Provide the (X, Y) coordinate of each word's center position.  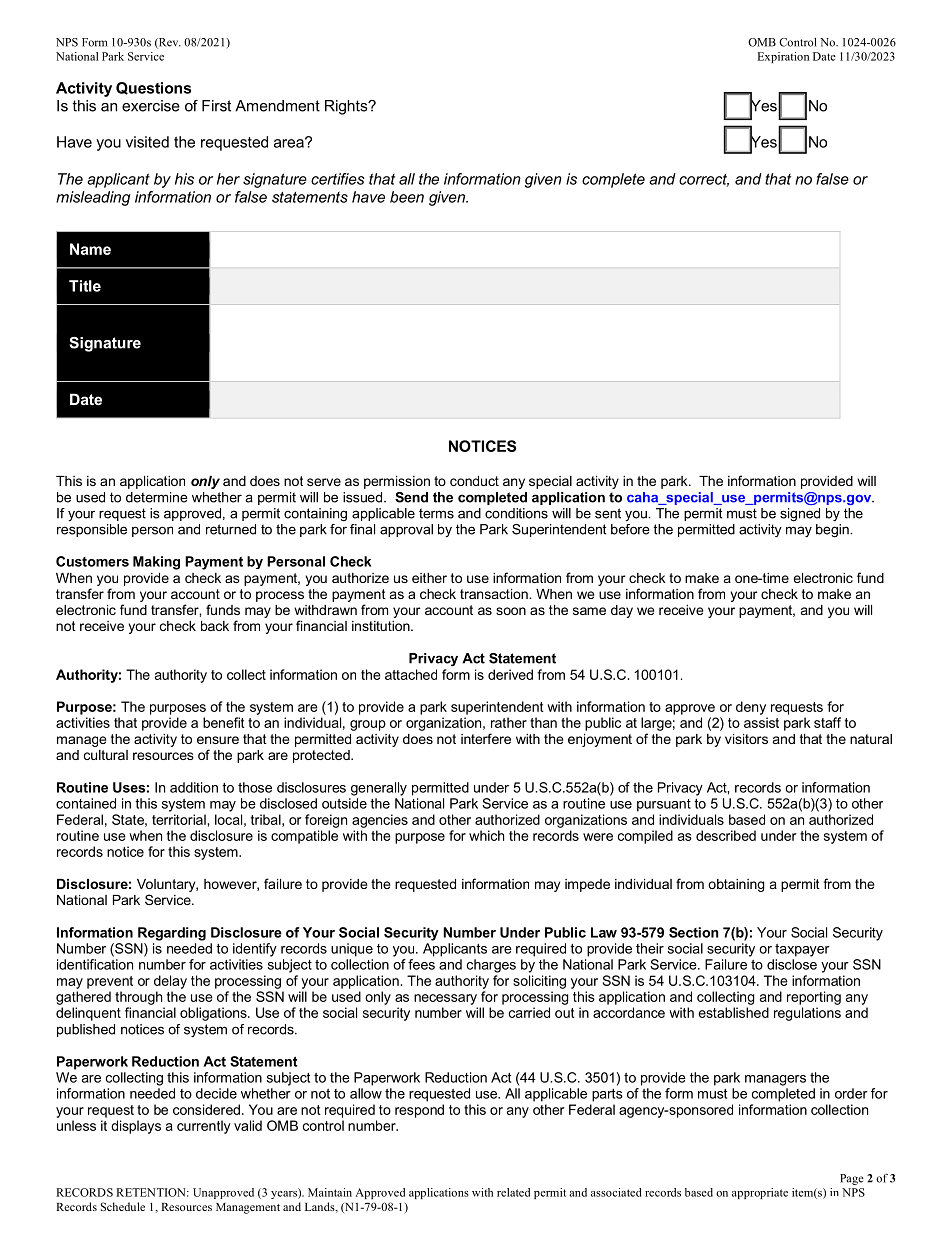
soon (511, 611)
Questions (153, 88)
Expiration (783, 57)
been (407, 197)
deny (751, 708)
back (215, 626)
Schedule (123, 1206)
